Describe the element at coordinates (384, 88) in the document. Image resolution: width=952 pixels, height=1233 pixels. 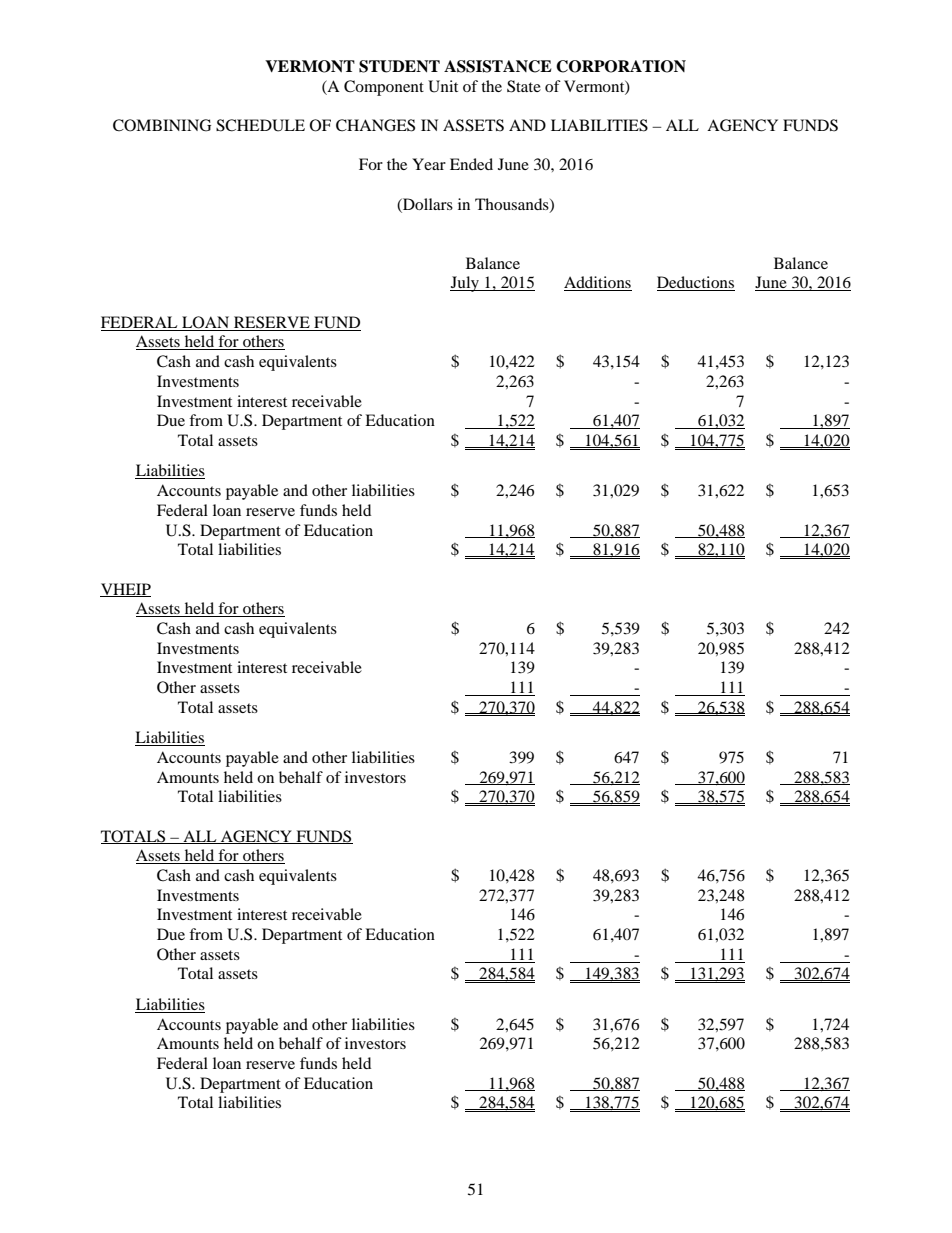
I see `Component` at that location.
